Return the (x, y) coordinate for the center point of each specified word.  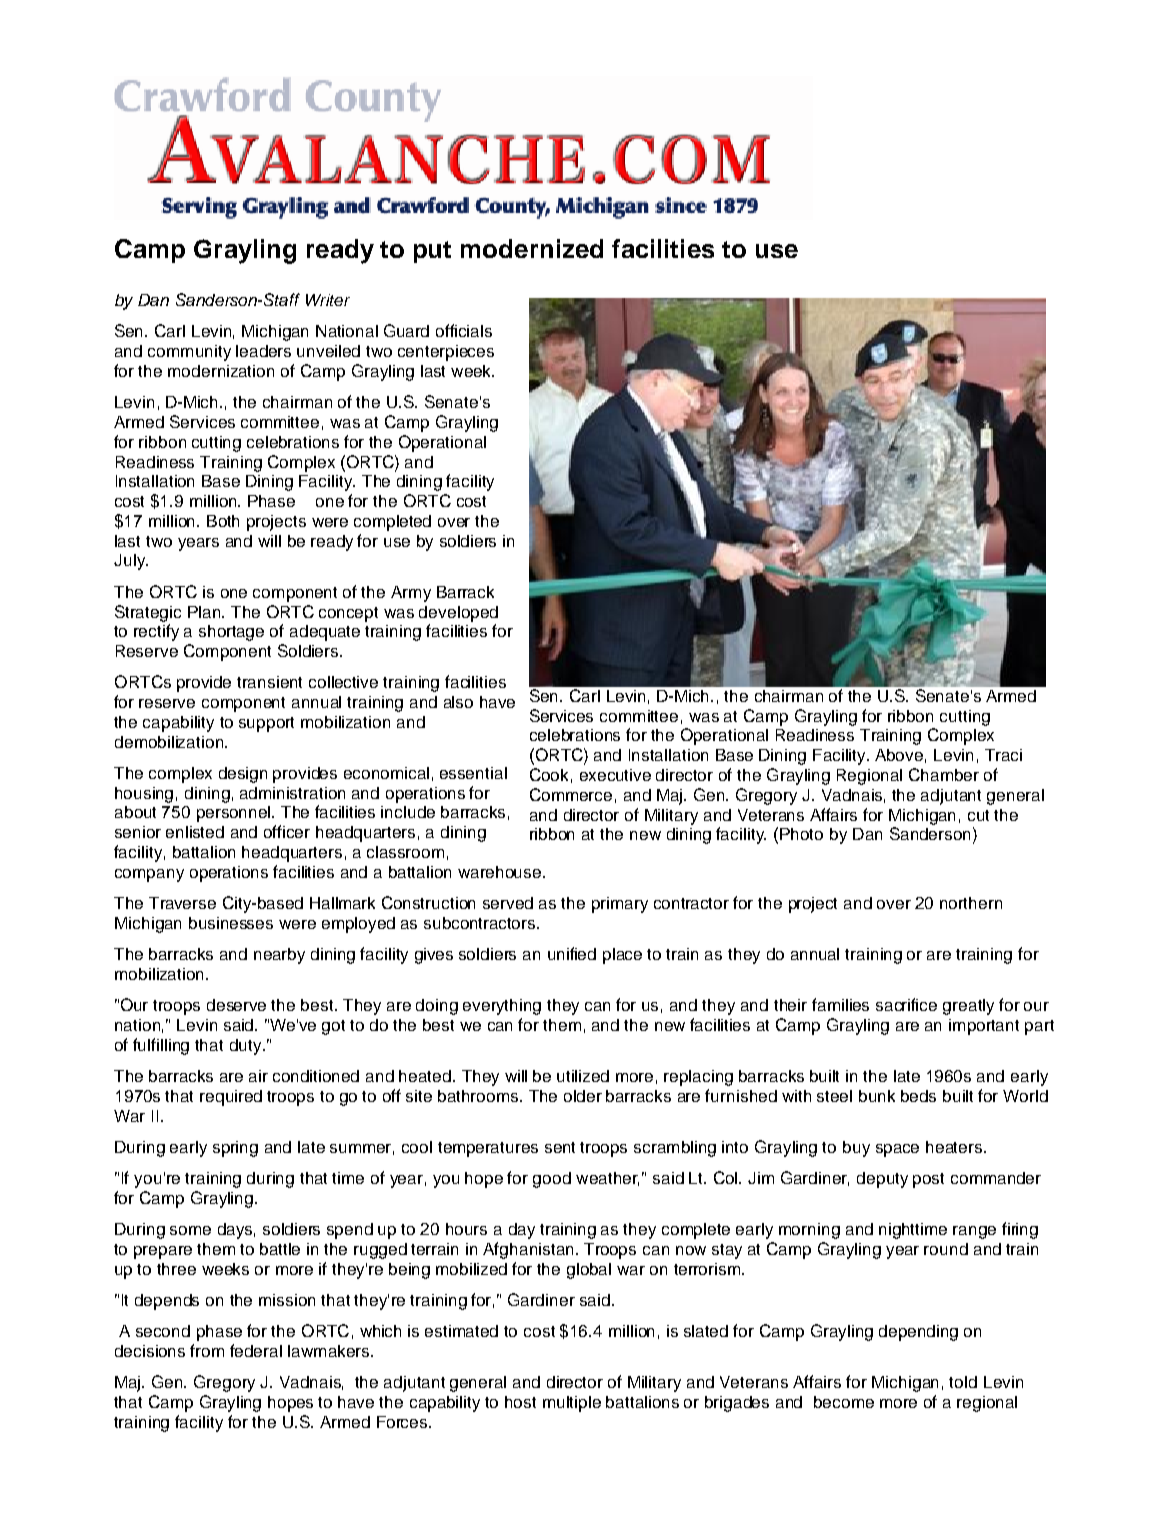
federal (256, 1350)
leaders (263, 351)
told (963, 1382)
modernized (532, 248)
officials (464, 330)
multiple (572, 1404)
